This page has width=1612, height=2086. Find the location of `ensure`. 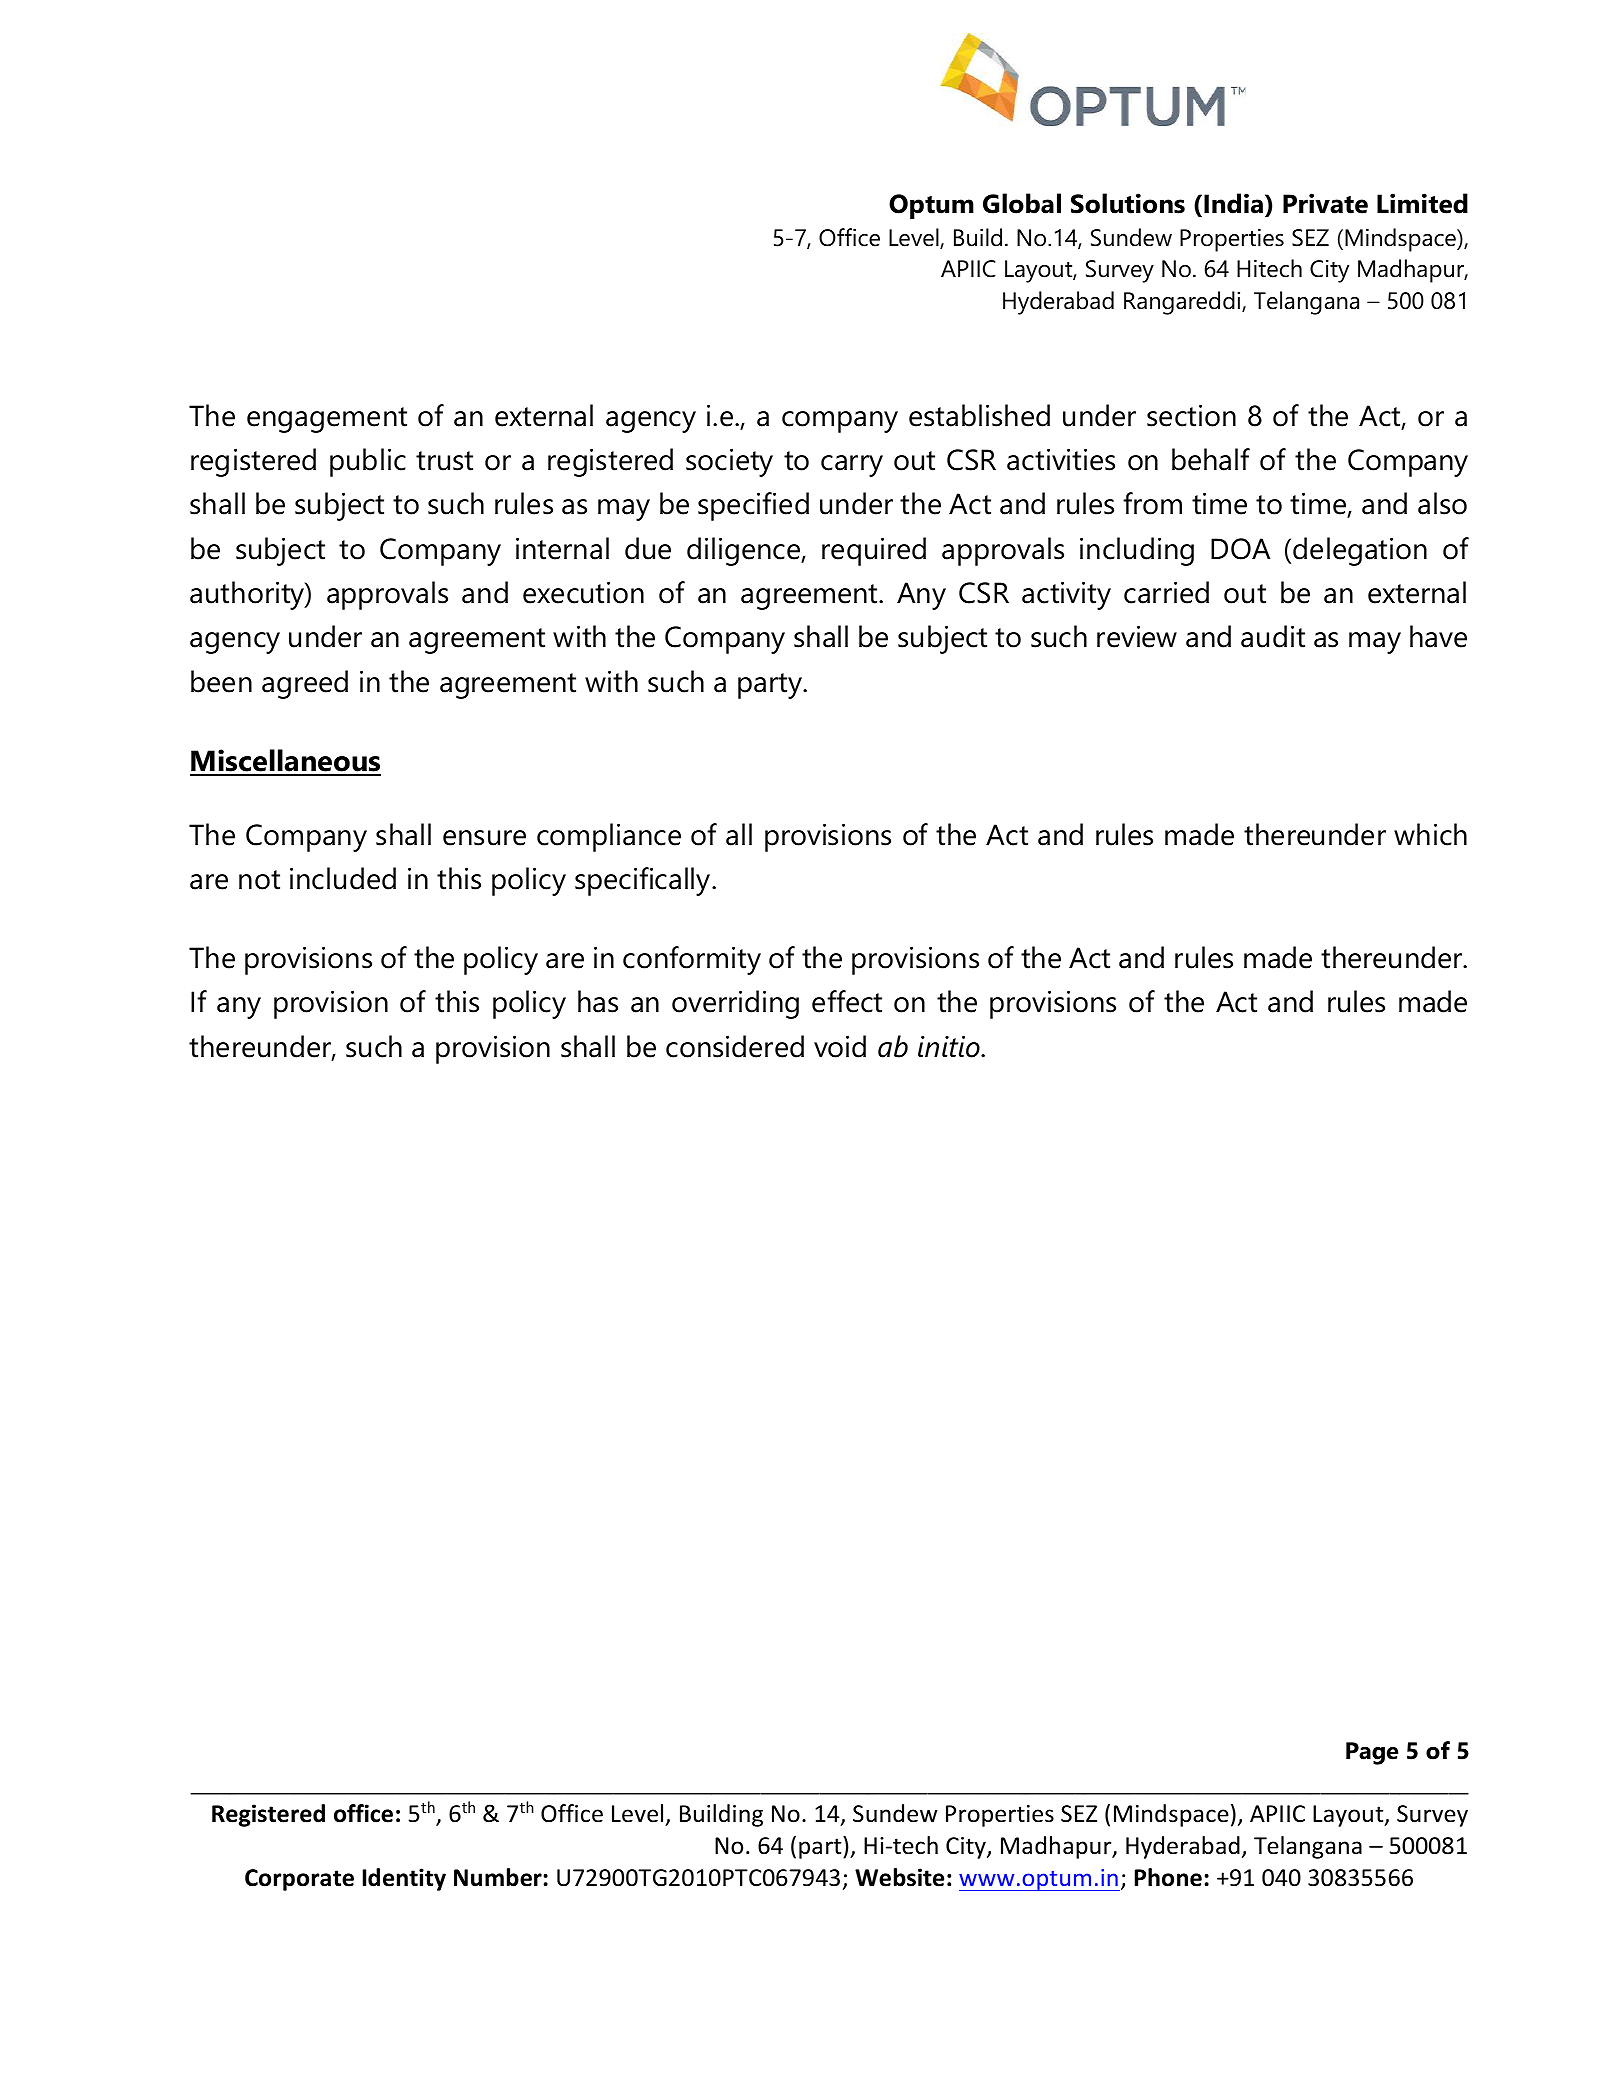

ensure is located at coordinates (484, 838).
